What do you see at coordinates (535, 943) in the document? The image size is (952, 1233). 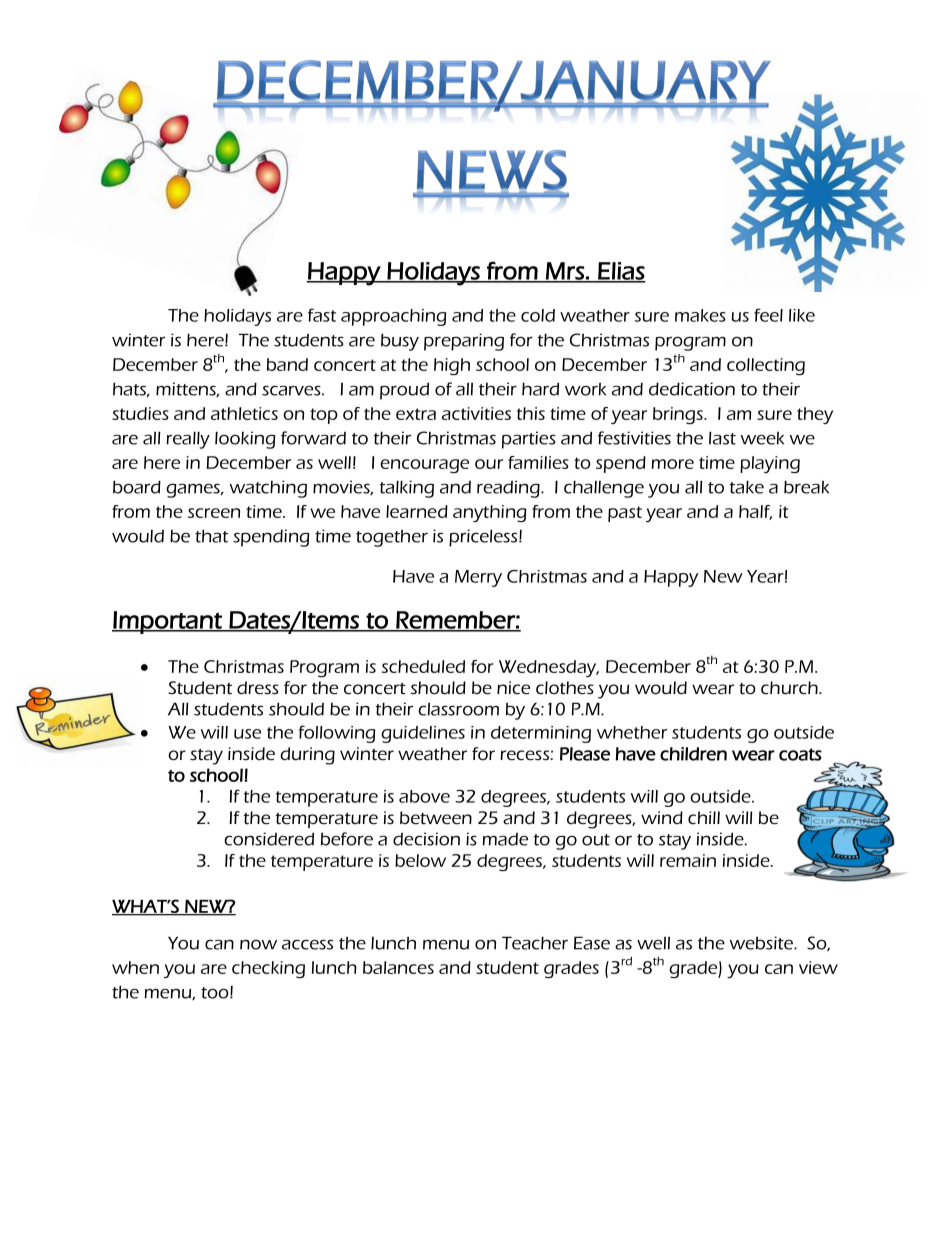 I see `Teacher` at bounding box center [535, 943].
